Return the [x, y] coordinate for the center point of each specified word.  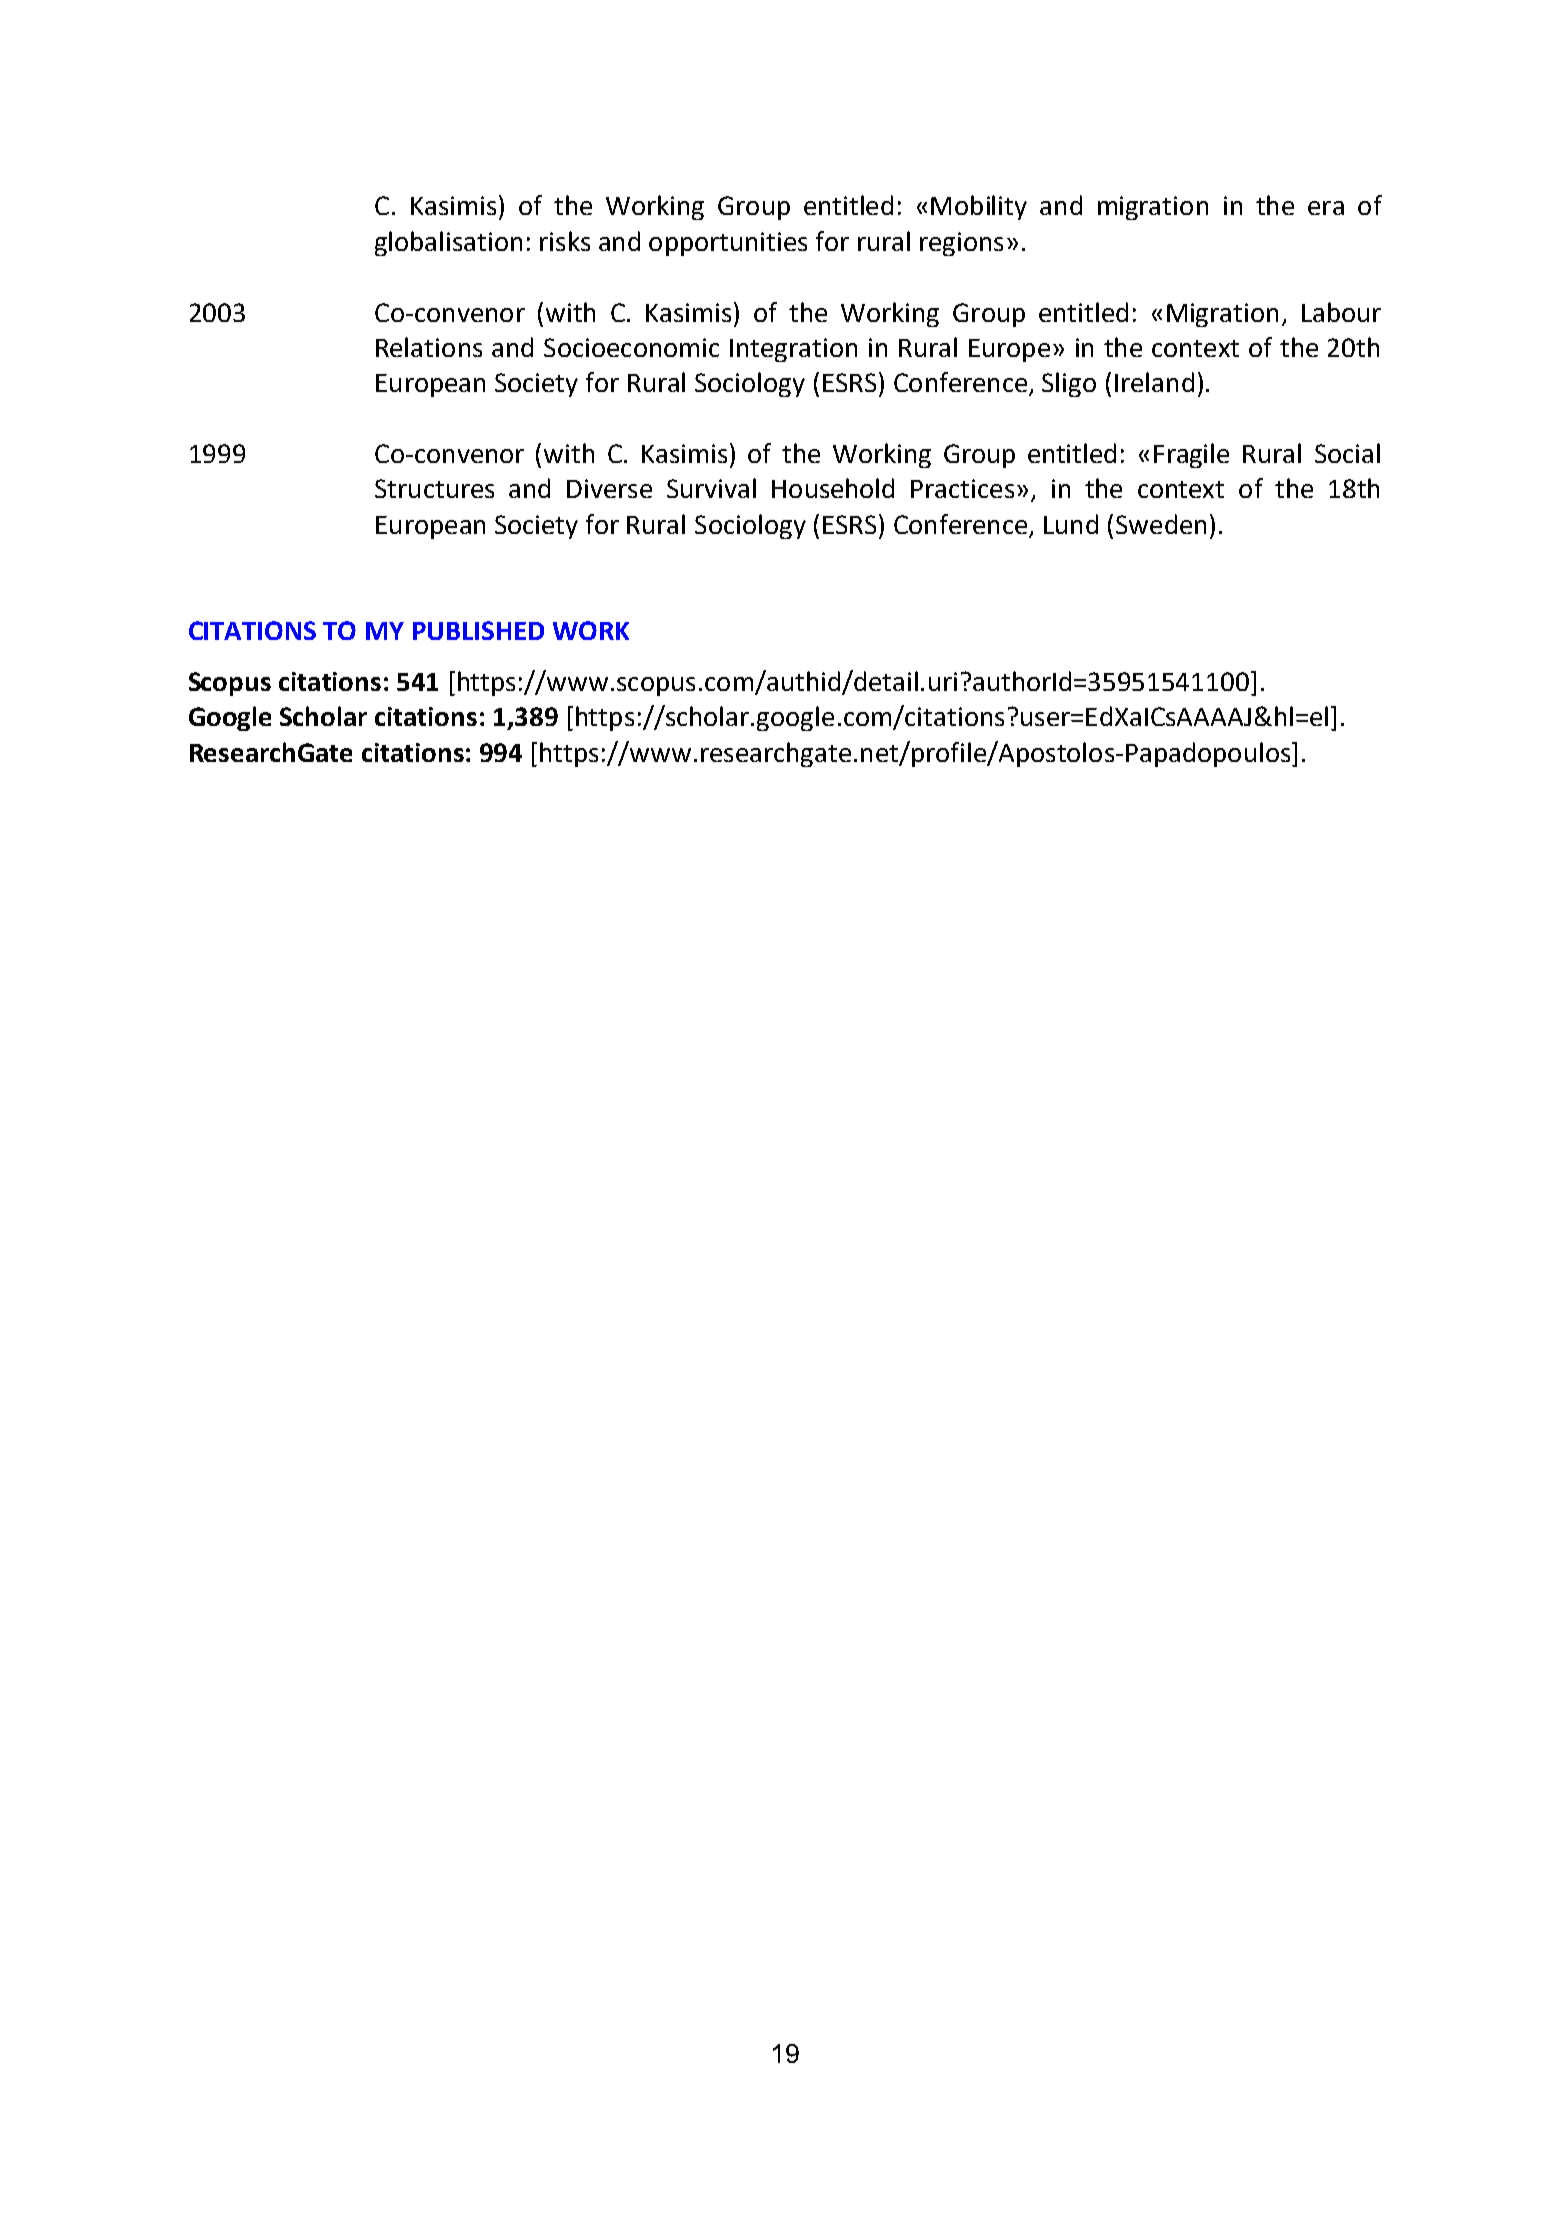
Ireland [1154, 382]
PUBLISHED [478, 630]
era [1326, 208]
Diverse [609, 488]
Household [833, 488]
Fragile [1191, 455]
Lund [1071, 524]
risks [565, 241]
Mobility [979, 207]
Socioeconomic [631, 347]
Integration [793, 350]
